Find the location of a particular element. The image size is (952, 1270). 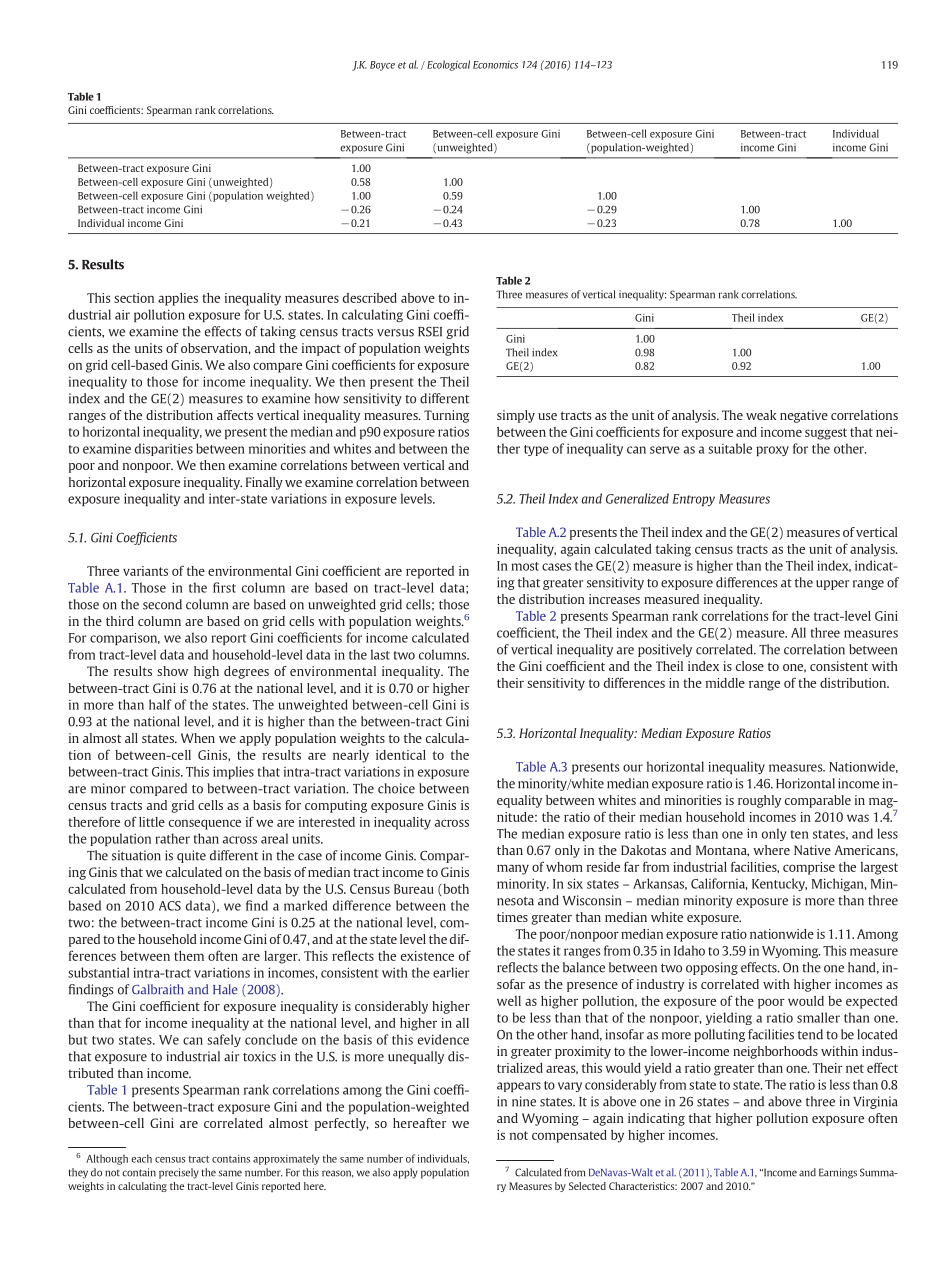

little is located at coordinates (152, 822).
